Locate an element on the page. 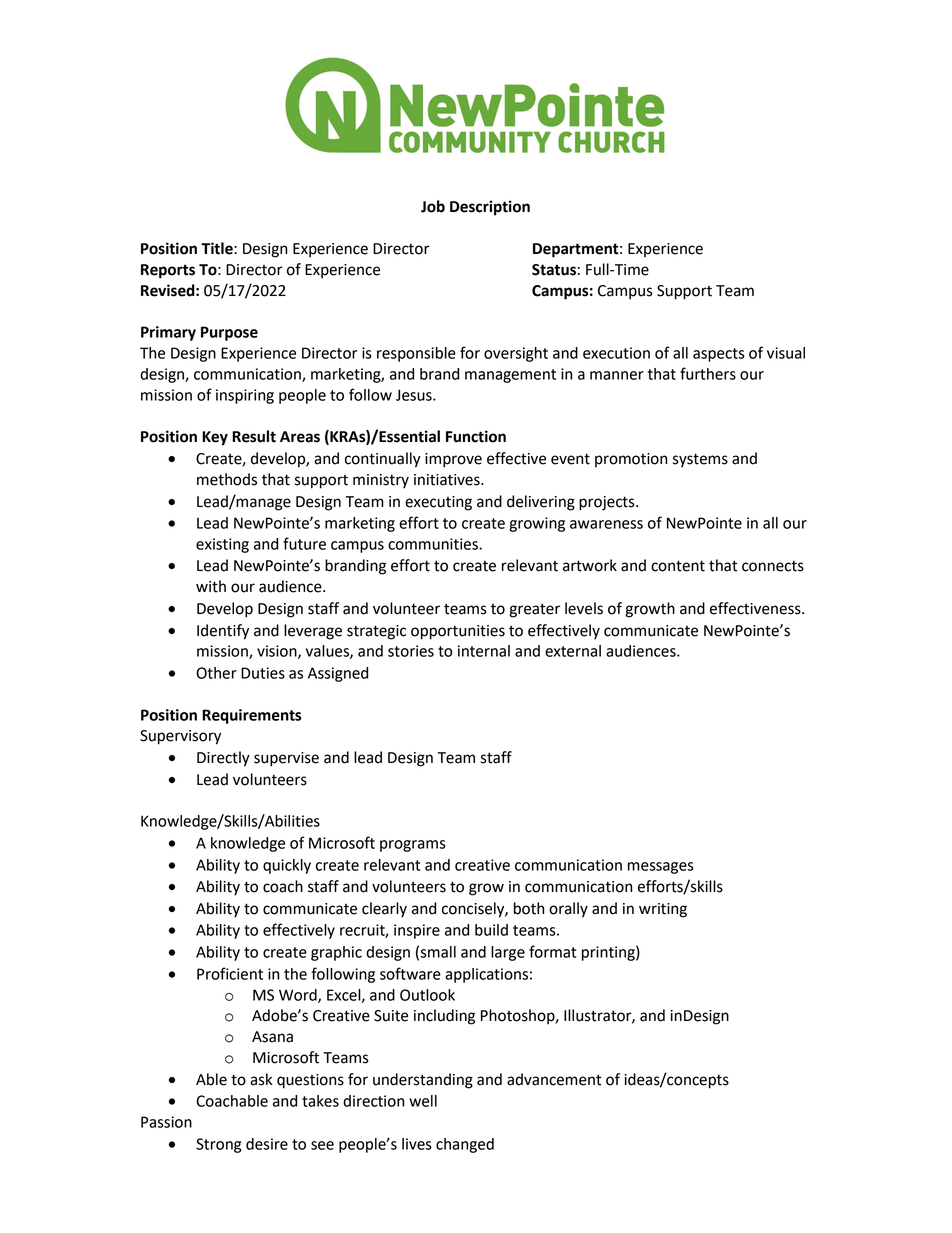 The image size is (952, 1233). Reports is located at coordinates (168, 271).
